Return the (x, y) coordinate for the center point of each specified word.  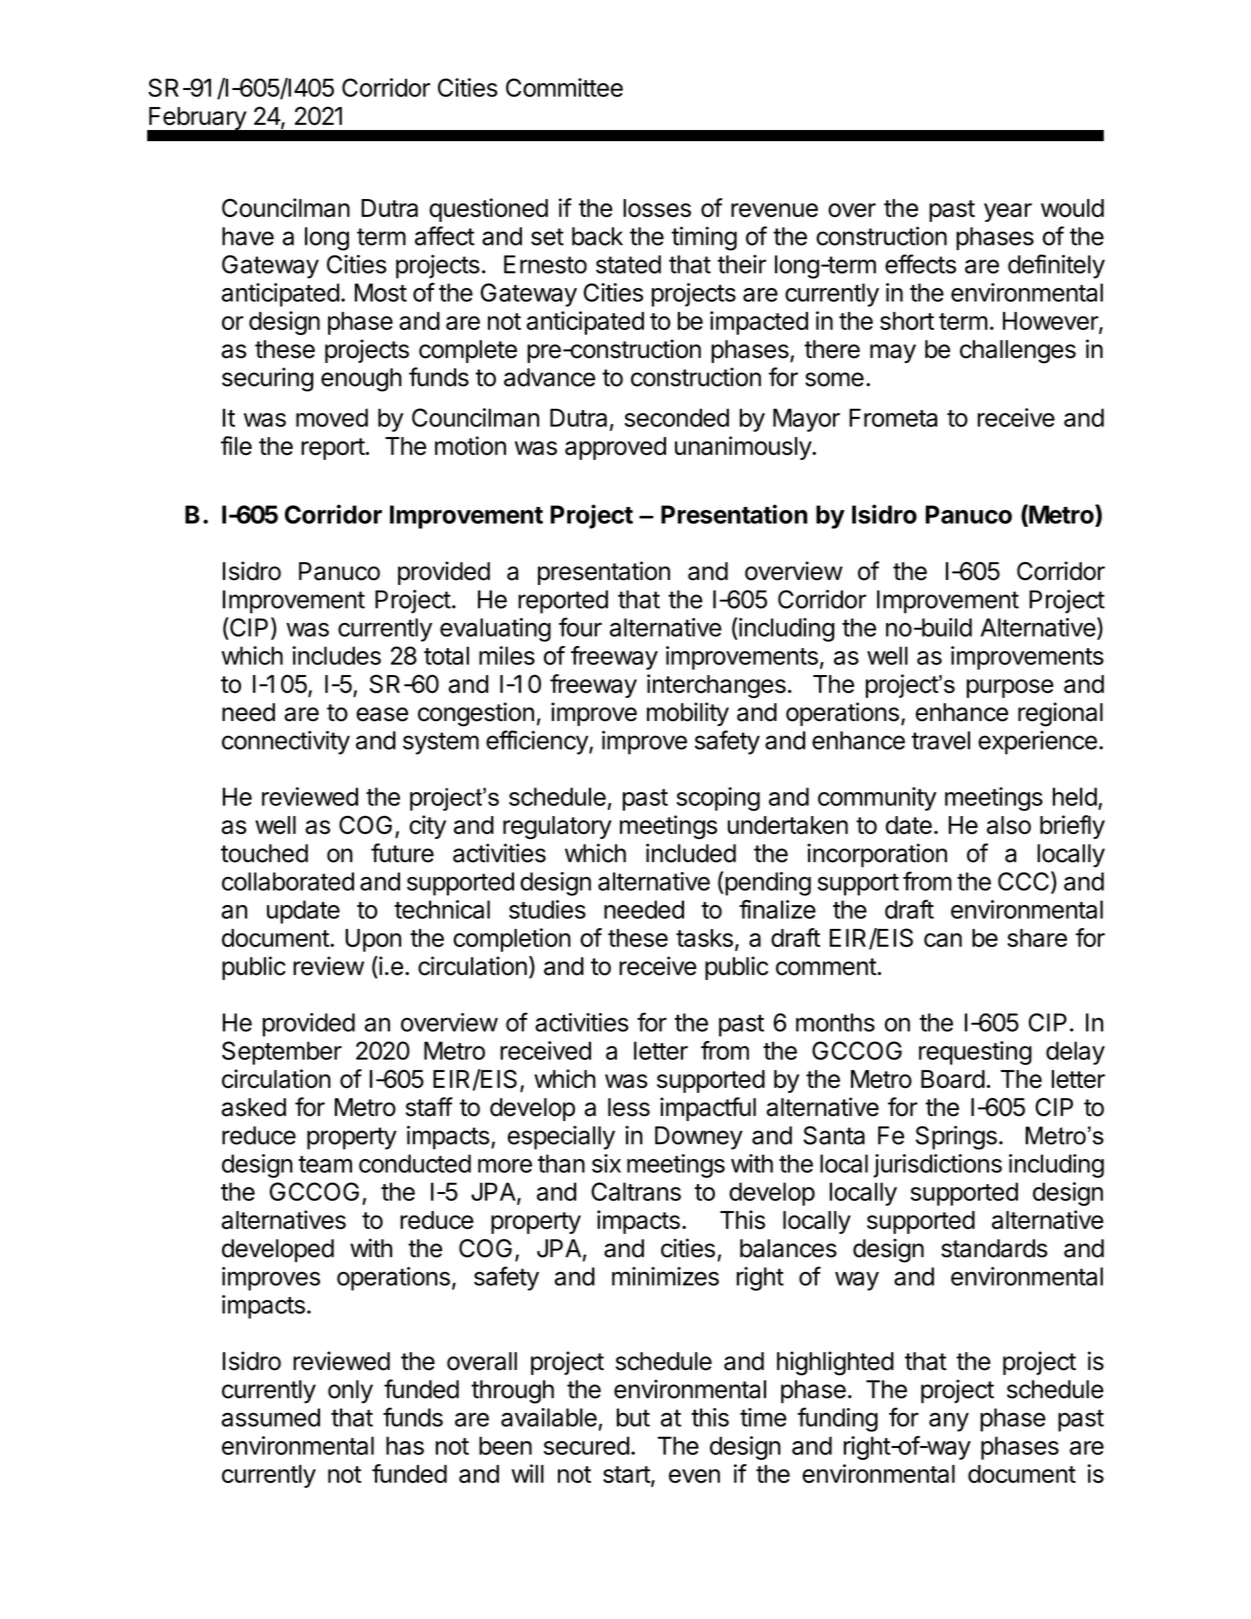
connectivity (286, 743)
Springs (956, 1138)
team (325, 1164)
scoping (718, 799)
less (629, 1107)
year (1008, 212)
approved (615, 448)
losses (657, 208)
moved (332, 417)
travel (941, 740)
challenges (1018, 352)
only (350, 1392)
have (248, 236)
